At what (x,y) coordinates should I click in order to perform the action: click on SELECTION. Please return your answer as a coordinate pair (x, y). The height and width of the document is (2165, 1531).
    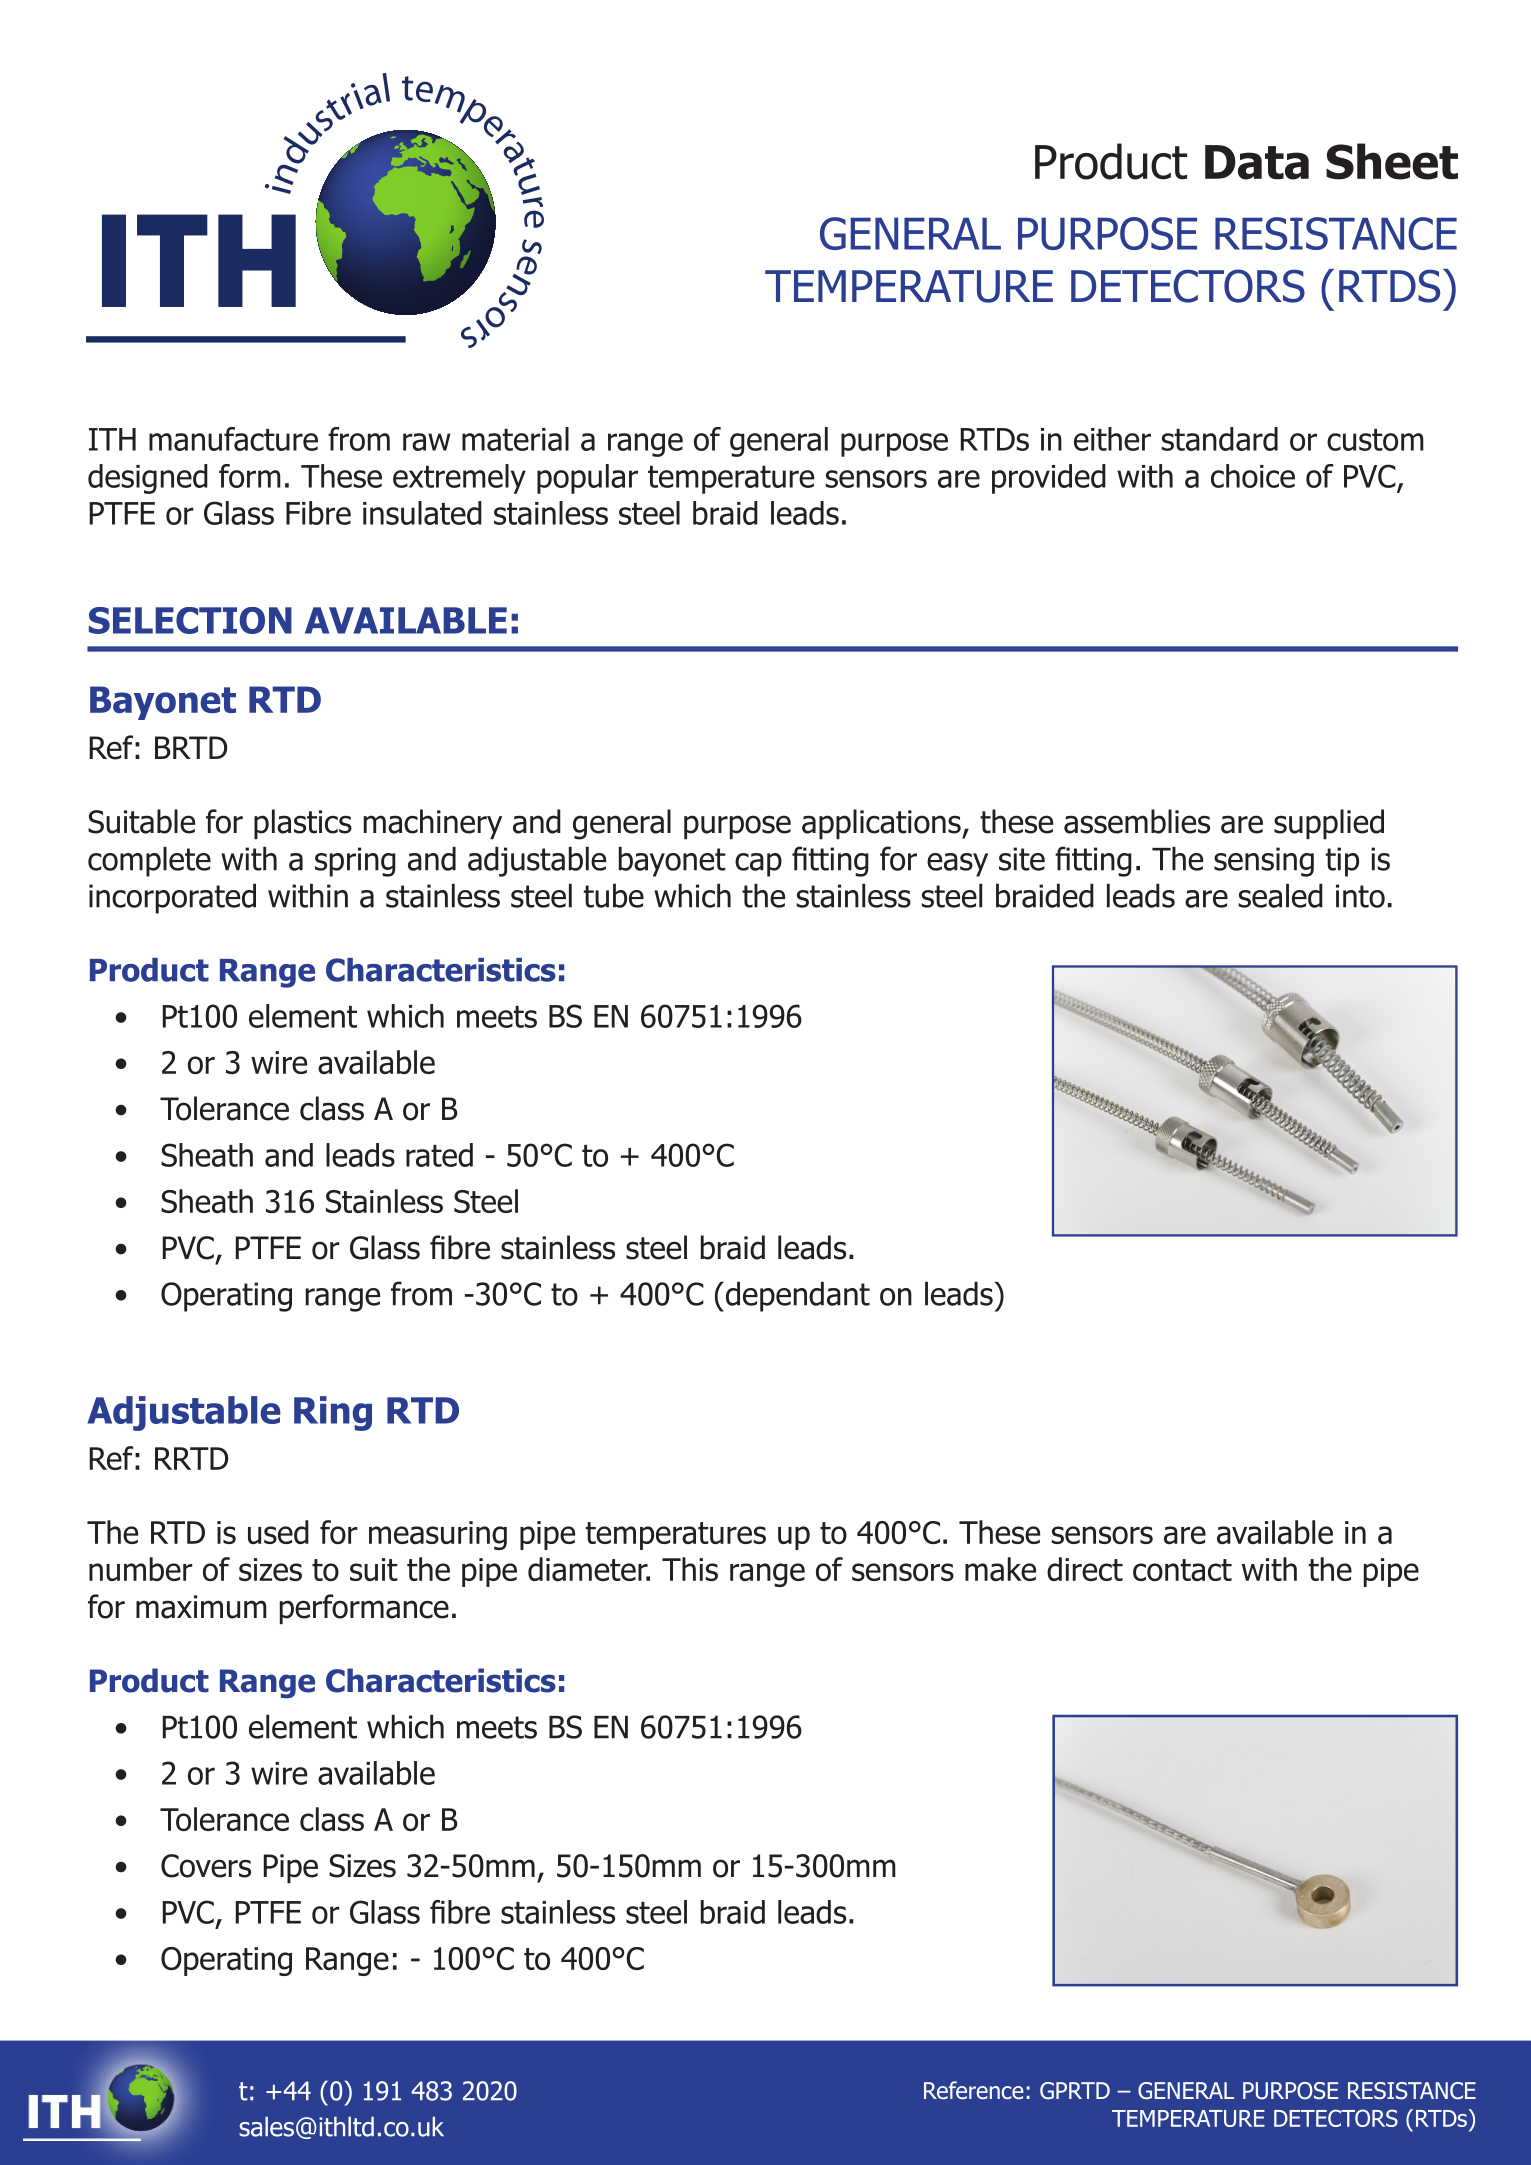
    Looking at the image, I should click on (190, 620).
